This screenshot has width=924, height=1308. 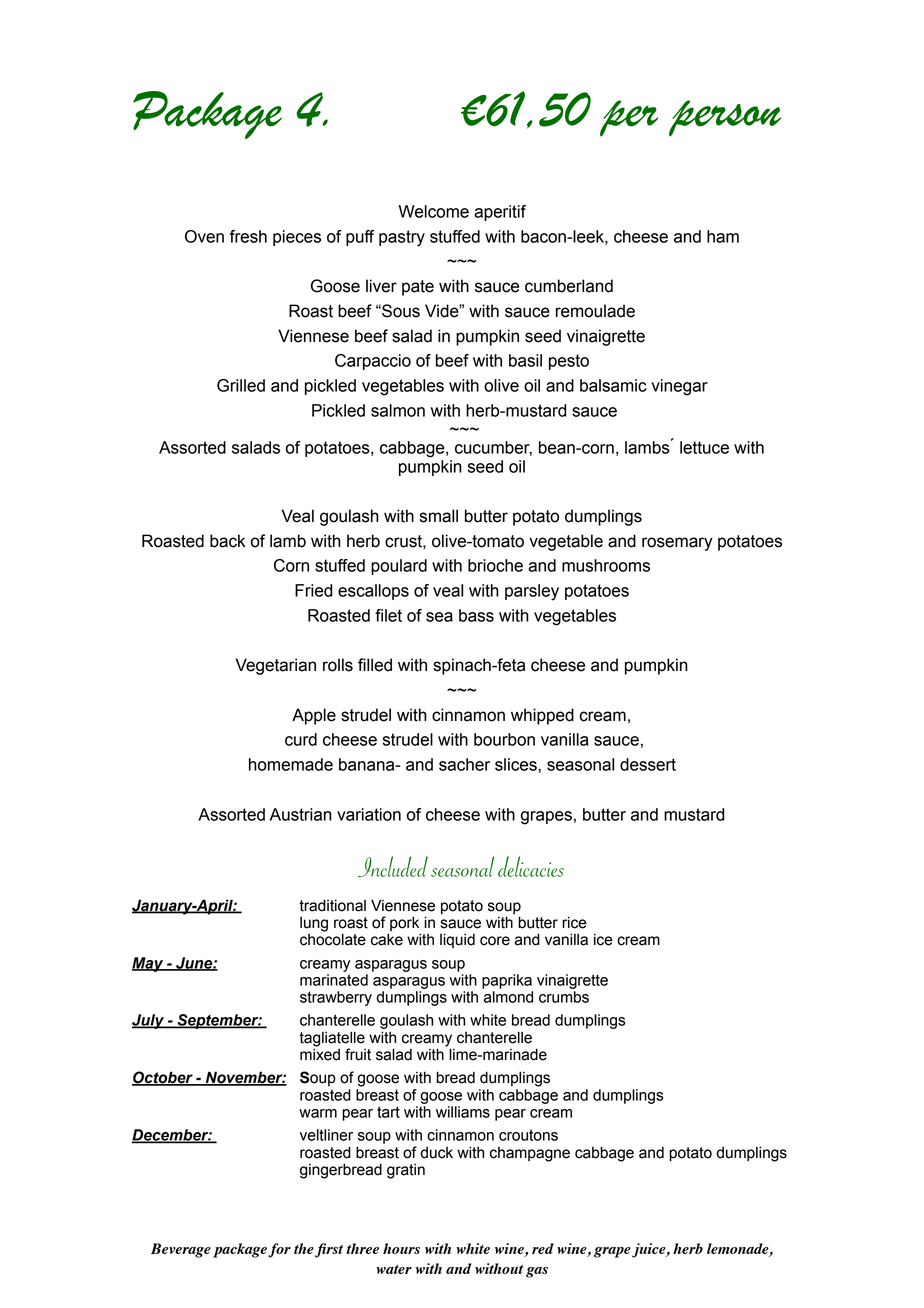 What do you see at coordinates (181, 1250) in the screenshot?
I see `Beverage` at bounding box center [181, 1250].
